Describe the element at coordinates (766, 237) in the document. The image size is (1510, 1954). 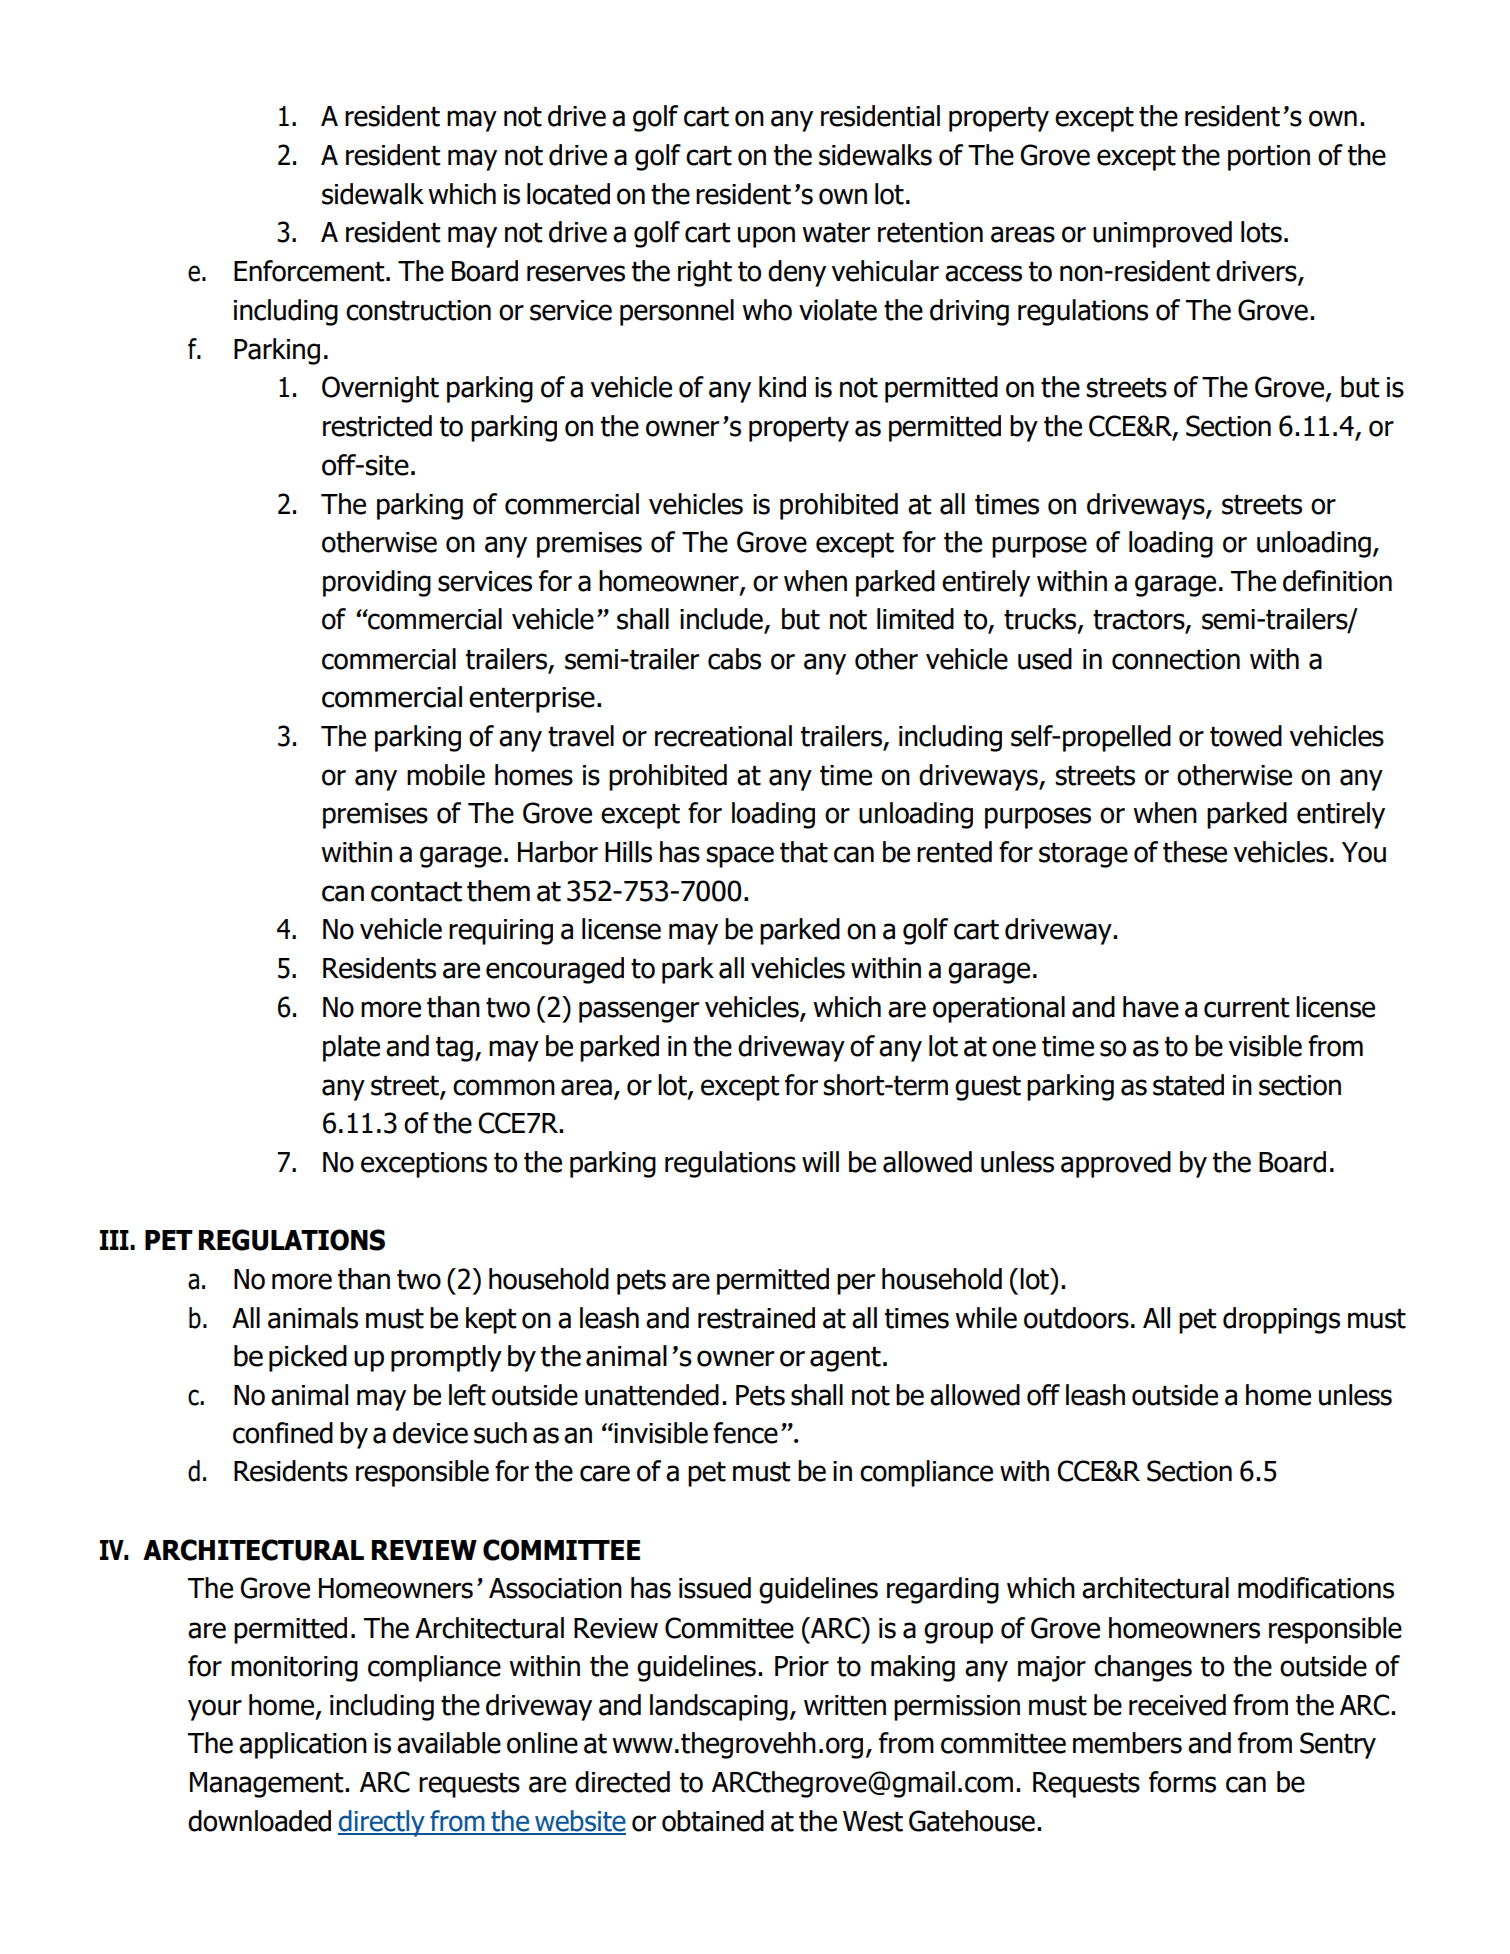
I see `upon` at that location.
